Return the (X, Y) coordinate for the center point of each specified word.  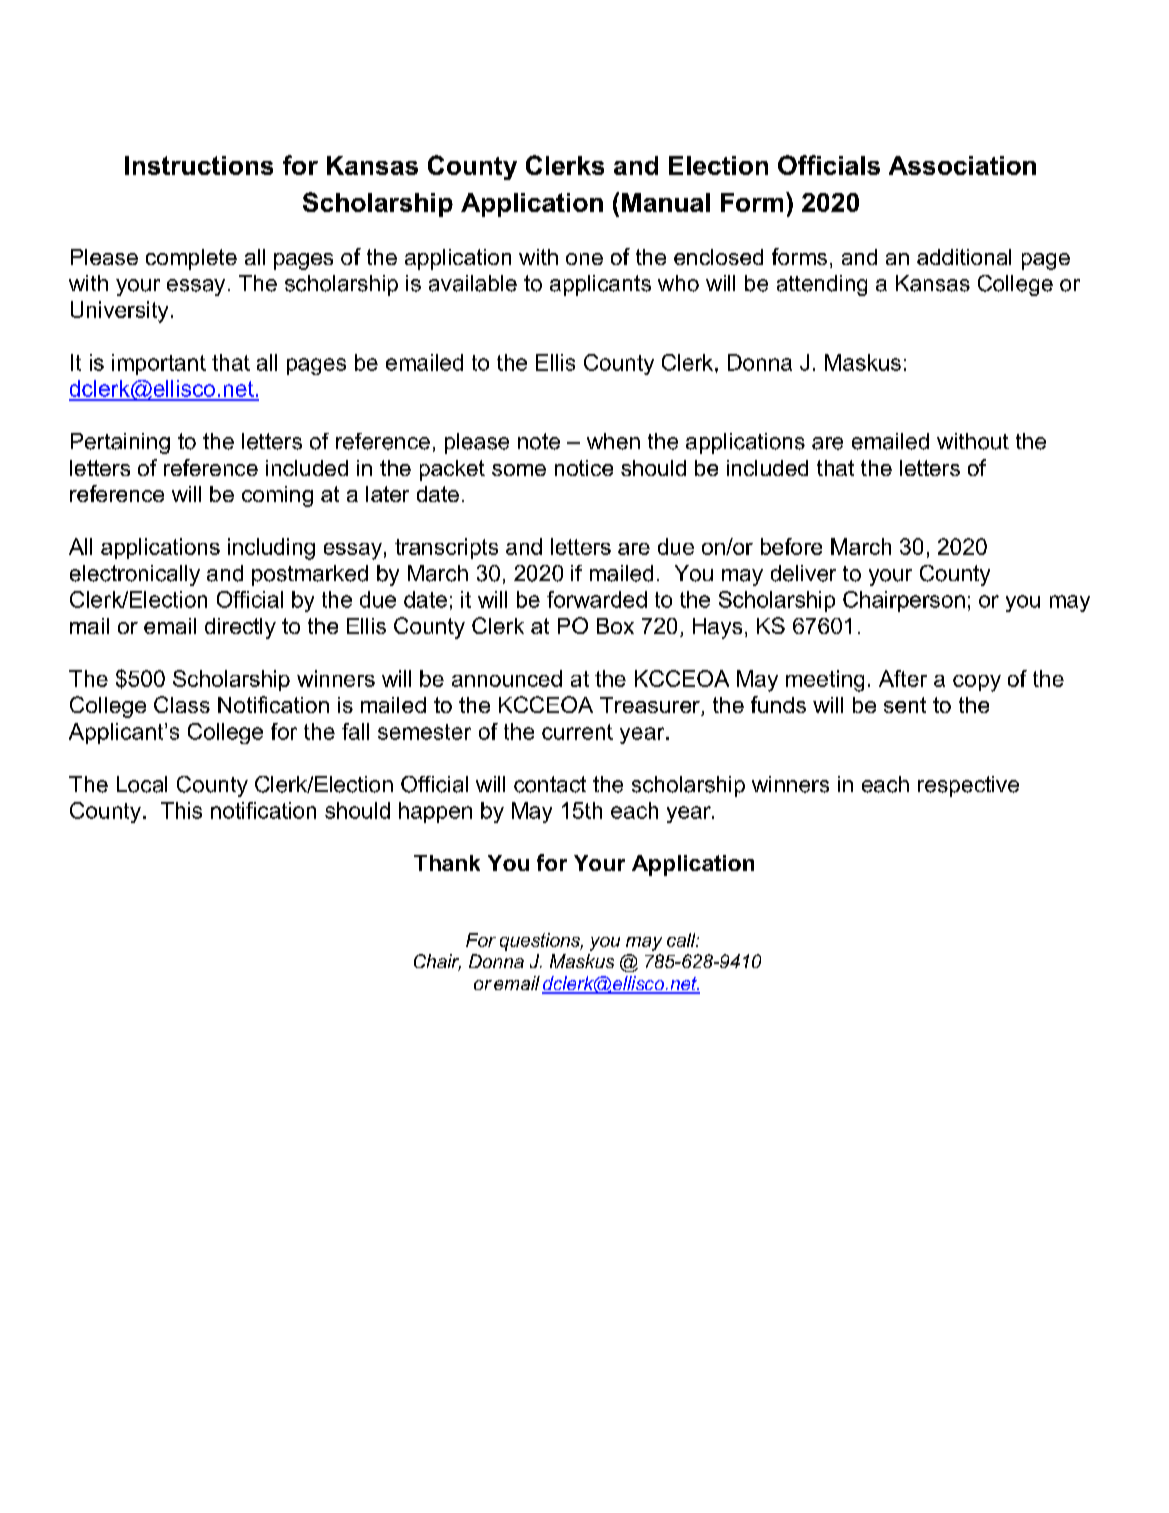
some (519, 470)
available (473, 283)
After (903, 678)
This (181, 810)
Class (182, 704)
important (159, 364)
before (791, 546)
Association (962, 165)
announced (507, 678)
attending (822, 285)
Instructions (199, 165)
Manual (666, 202)
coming (277, 496)
